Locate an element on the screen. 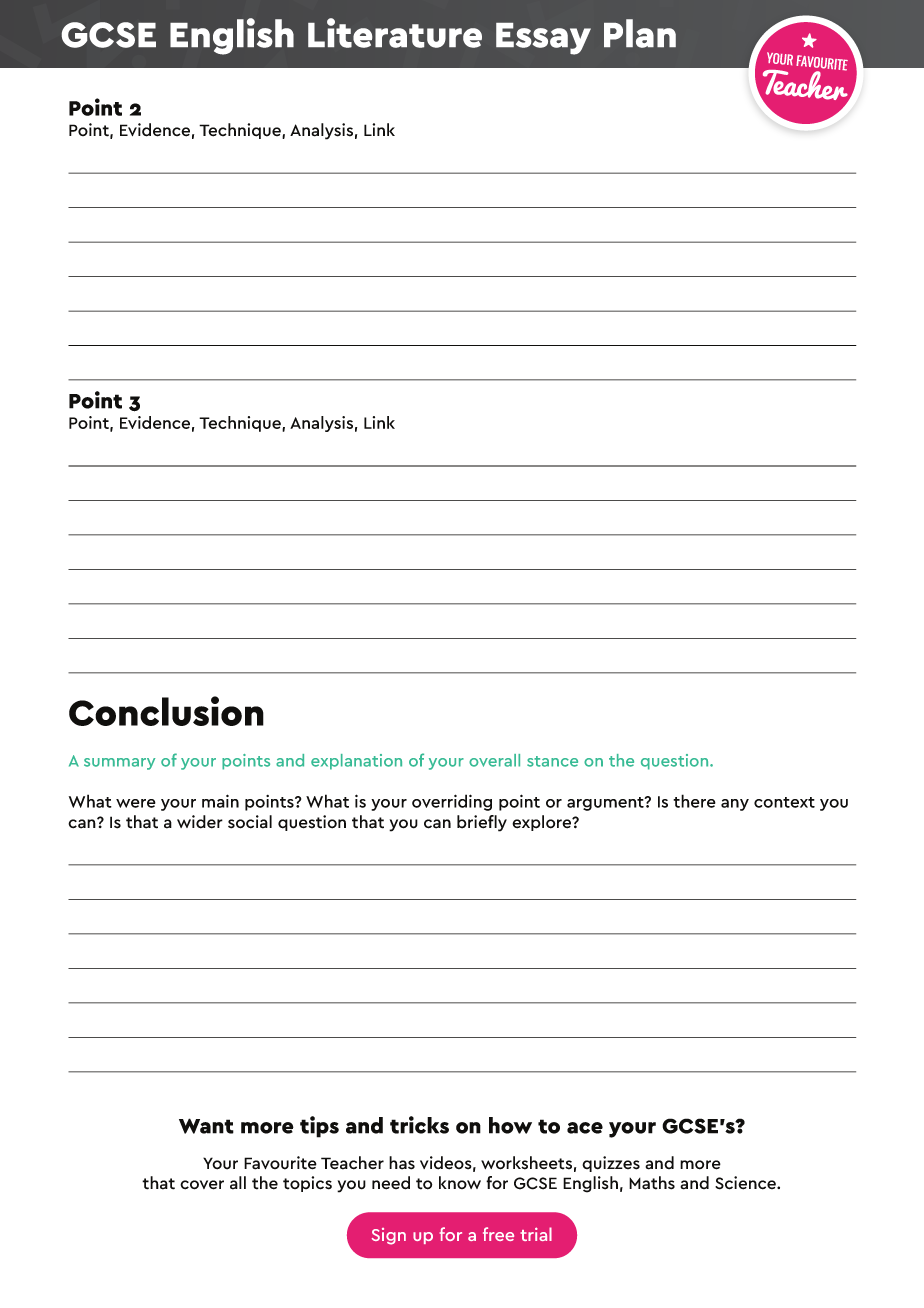 This screenshot has height=1308, width=924. stance is located at coordinates (552, 761).
